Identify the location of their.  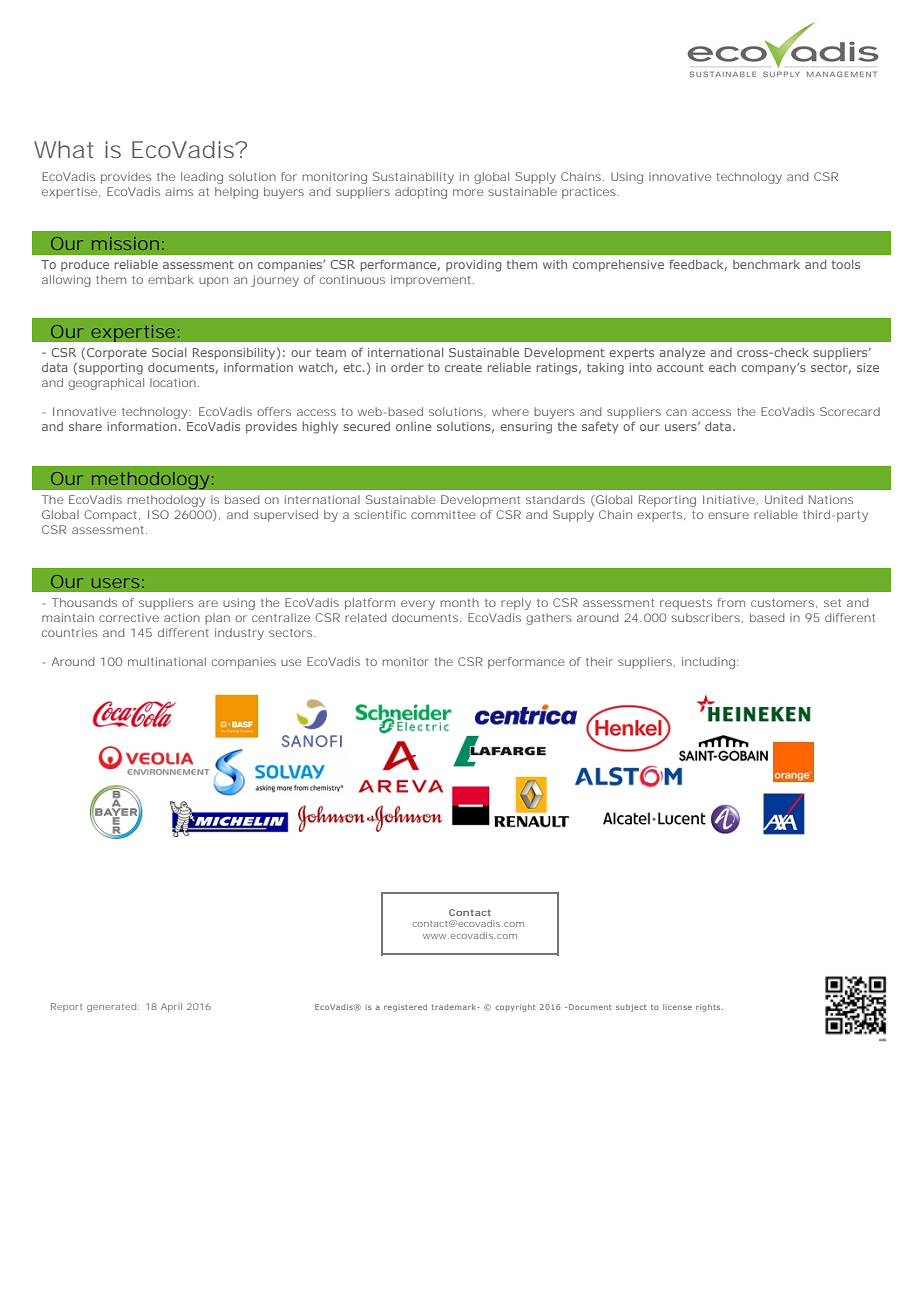
(599, 661).
